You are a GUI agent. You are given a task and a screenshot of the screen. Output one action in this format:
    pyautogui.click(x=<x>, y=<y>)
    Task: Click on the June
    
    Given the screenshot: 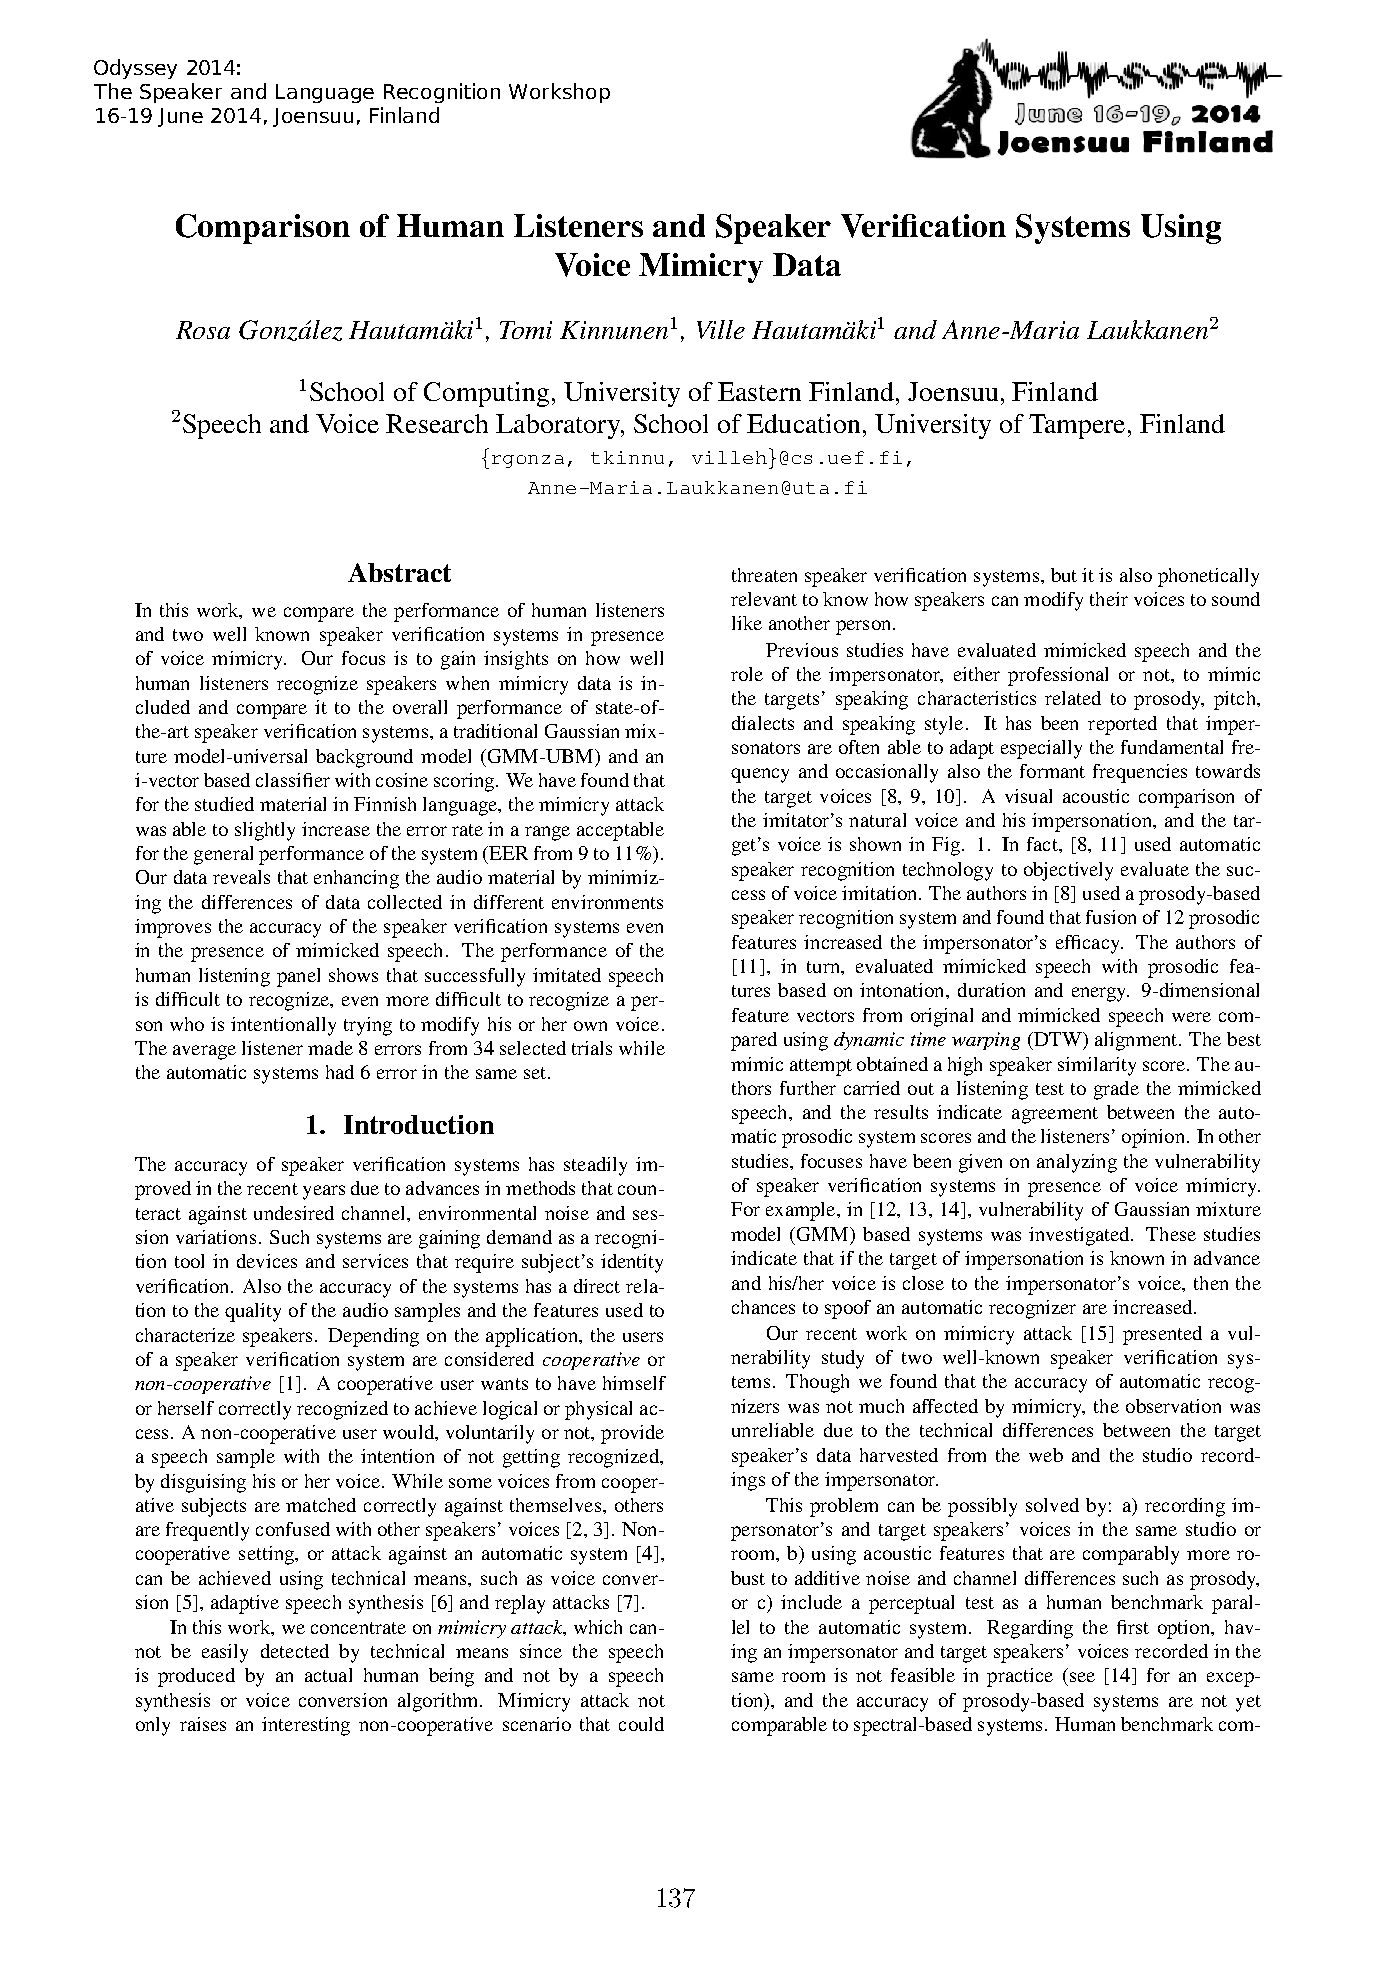 What is the action you would take?
    pyautogui.click(x=180, y=117)
